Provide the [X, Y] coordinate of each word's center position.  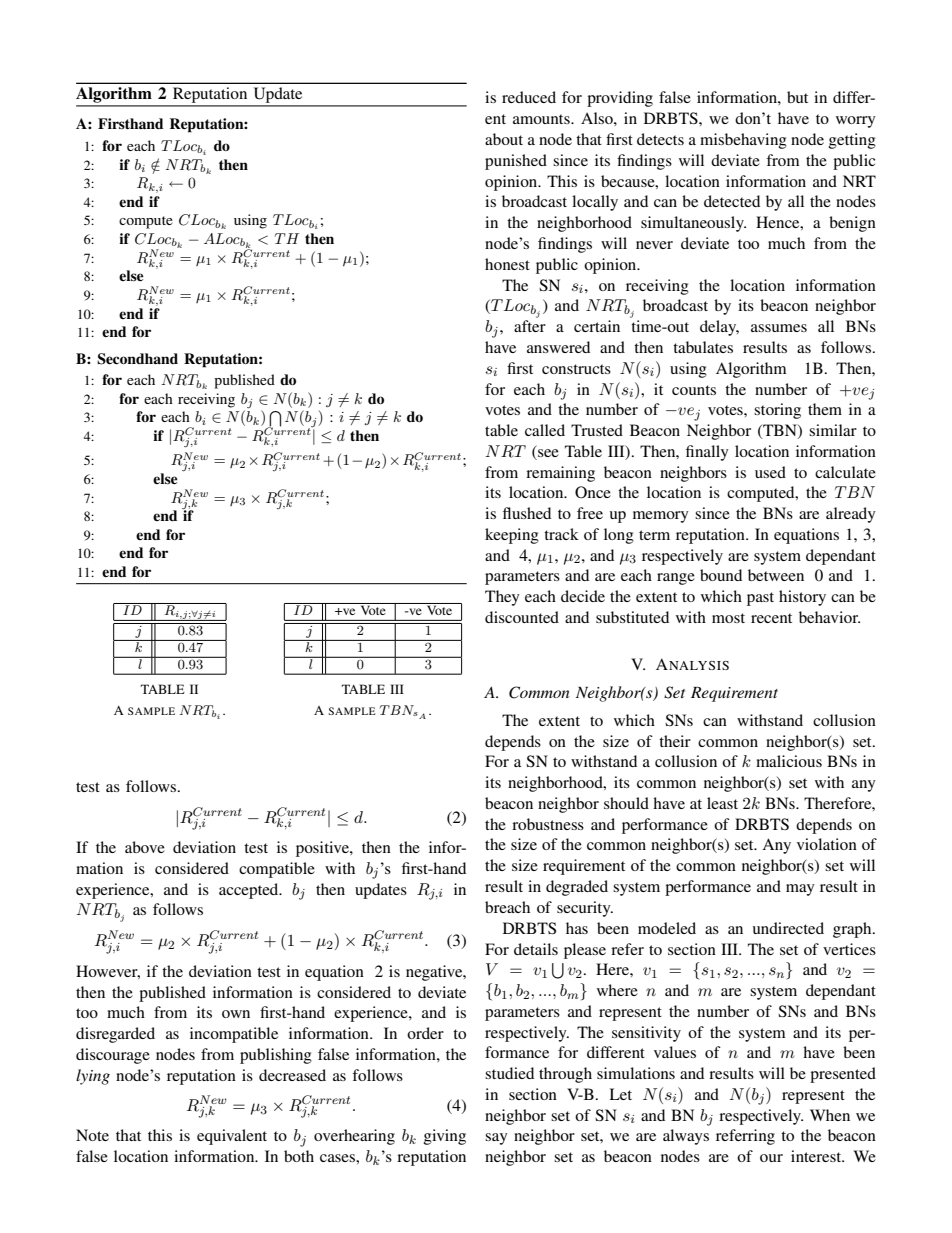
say [496, 1139]
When [830, 1115]
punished [516, 162]
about [504, 139]
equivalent [232, 1137]
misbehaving [743, 141]
